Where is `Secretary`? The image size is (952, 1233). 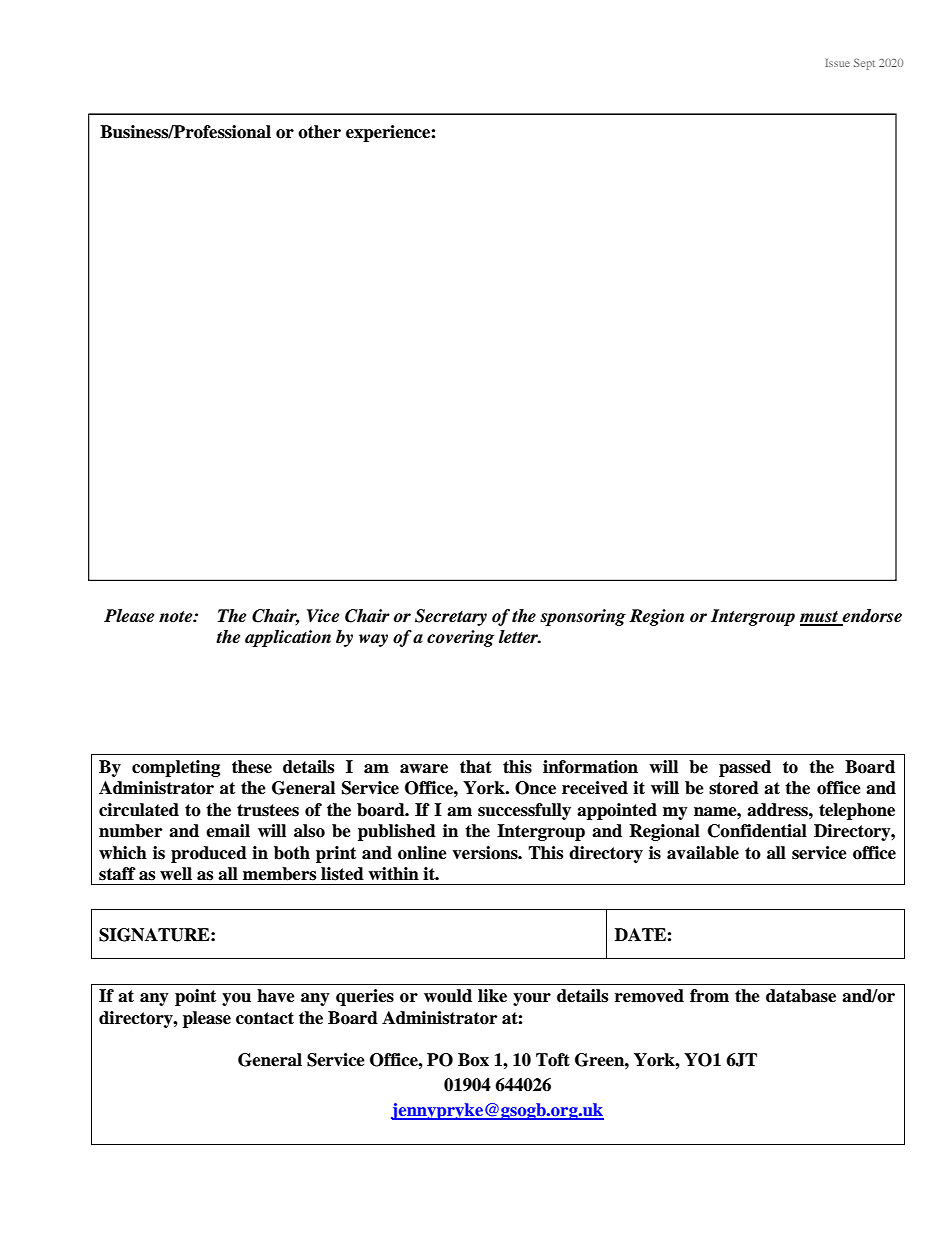 Secretary is located at coordinates (451, 617).
